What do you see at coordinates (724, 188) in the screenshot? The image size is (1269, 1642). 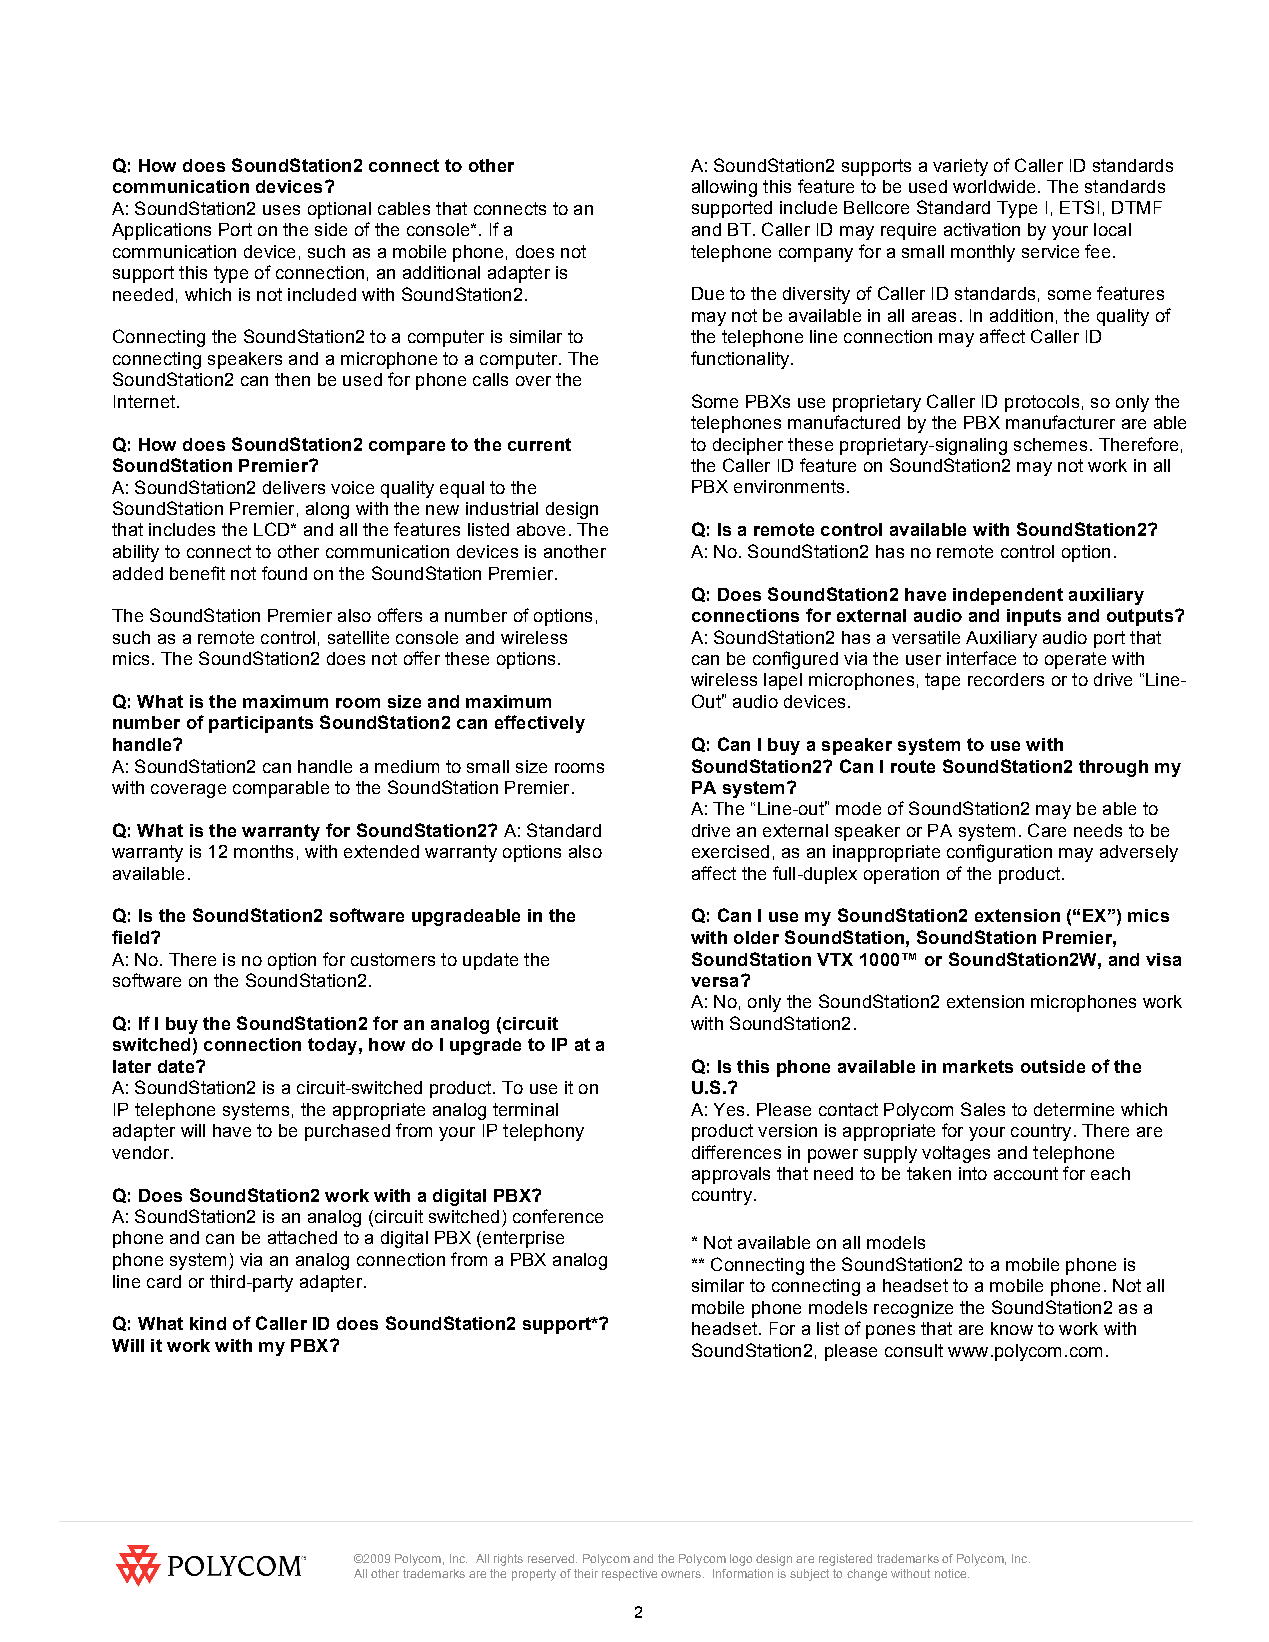 I see `allowing` at bounding box center [724, 188].
